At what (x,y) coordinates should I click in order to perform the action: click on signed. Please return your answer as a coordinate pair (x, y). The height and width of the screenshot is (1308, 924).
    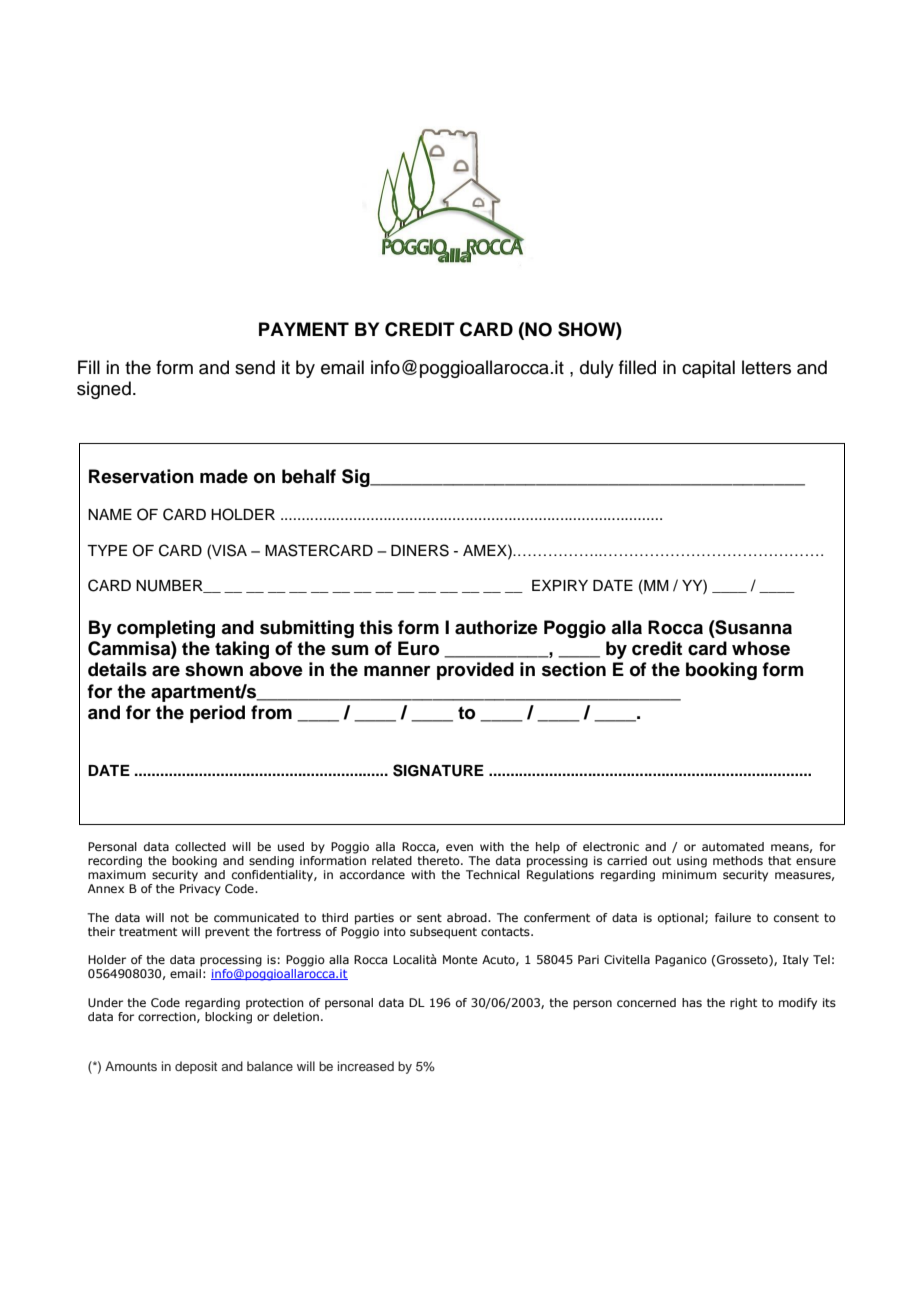
    Looking at the image, I should click on (104, 390).
